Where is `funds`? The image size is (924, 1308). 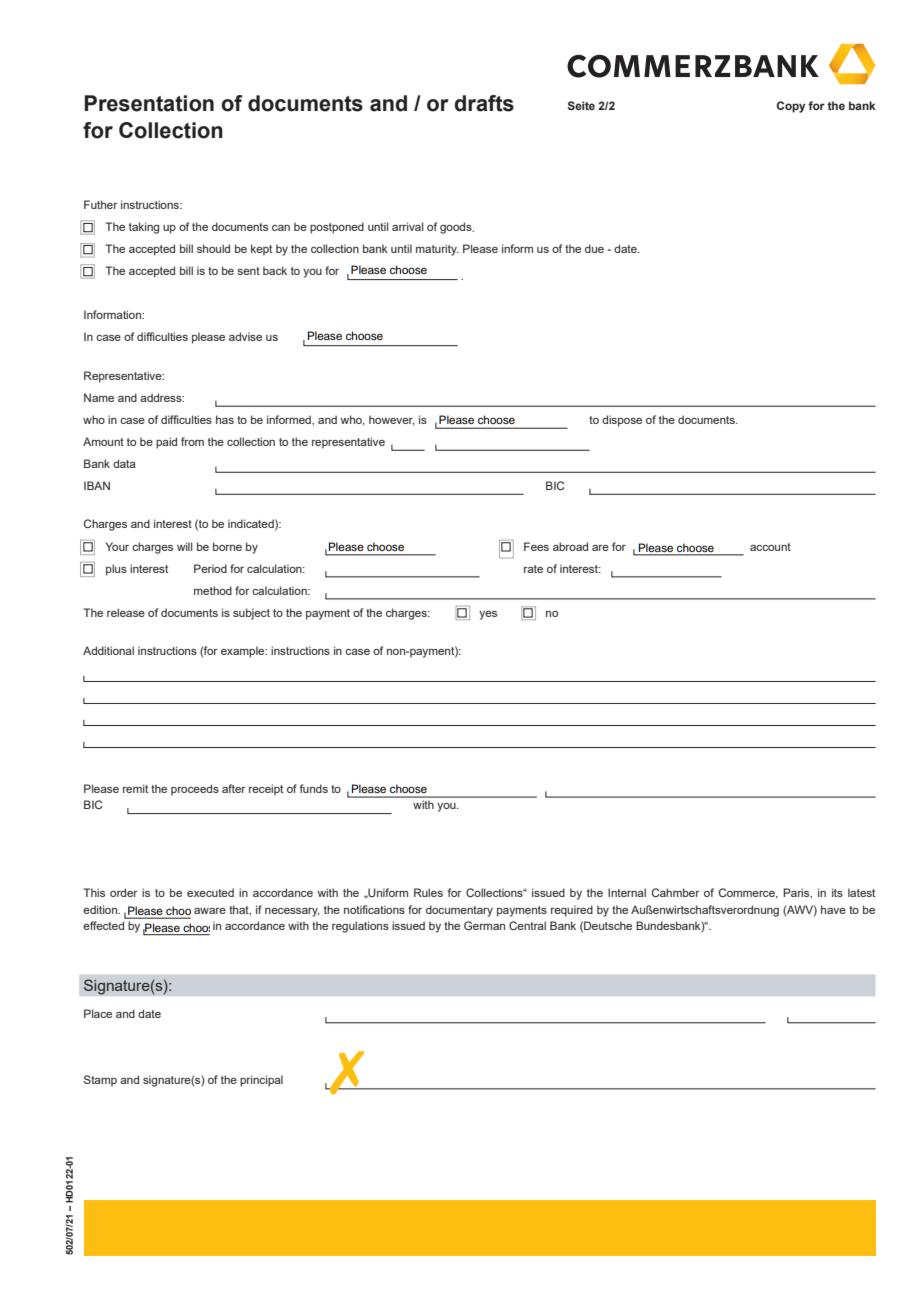 funds is located at coordinates (314, 788).
